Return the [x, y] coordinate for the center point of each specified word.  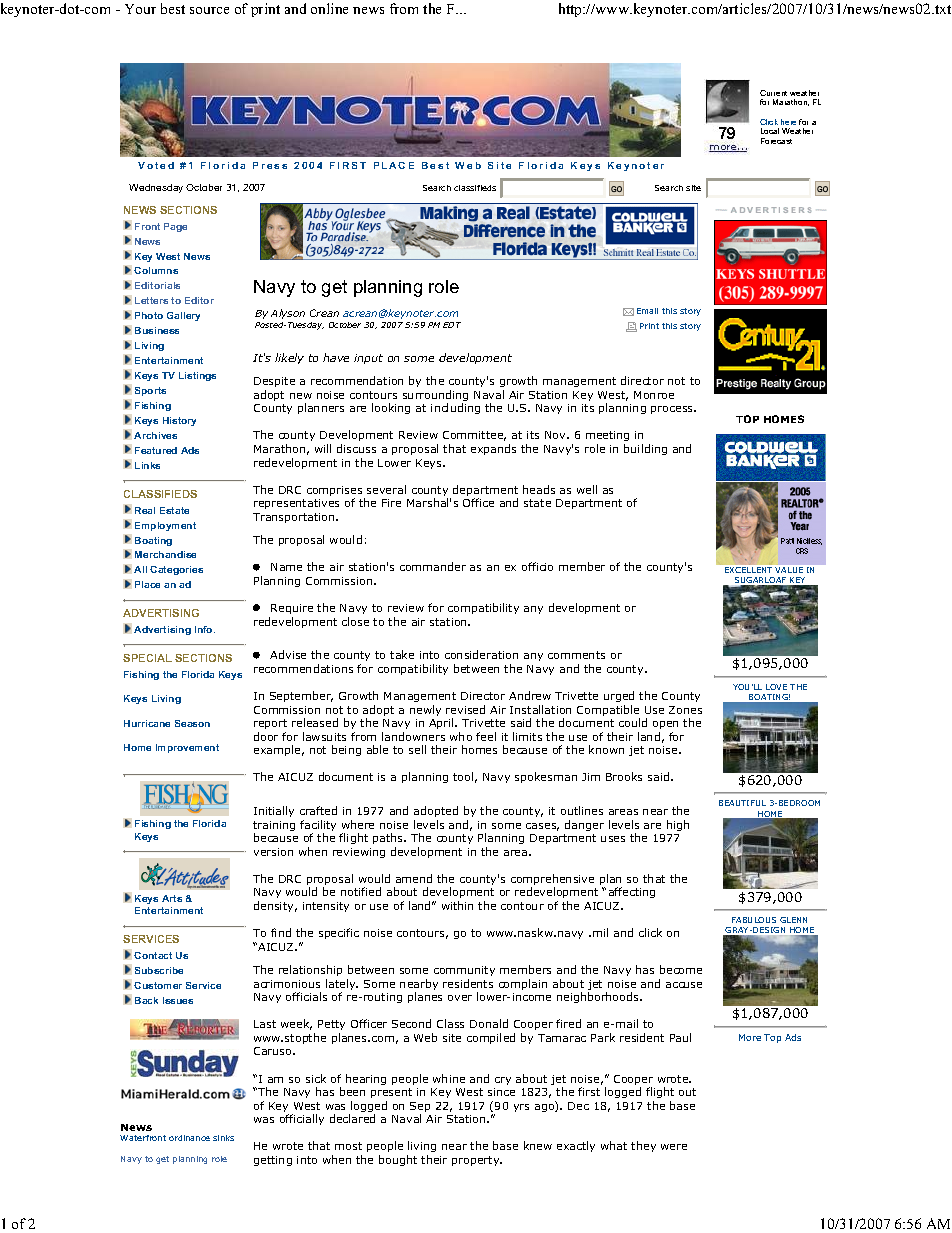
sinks [223, 1138]
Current [773, 93]
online [329, 8]
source [209, 10]
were [674, 1147]
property [477, 1161]
